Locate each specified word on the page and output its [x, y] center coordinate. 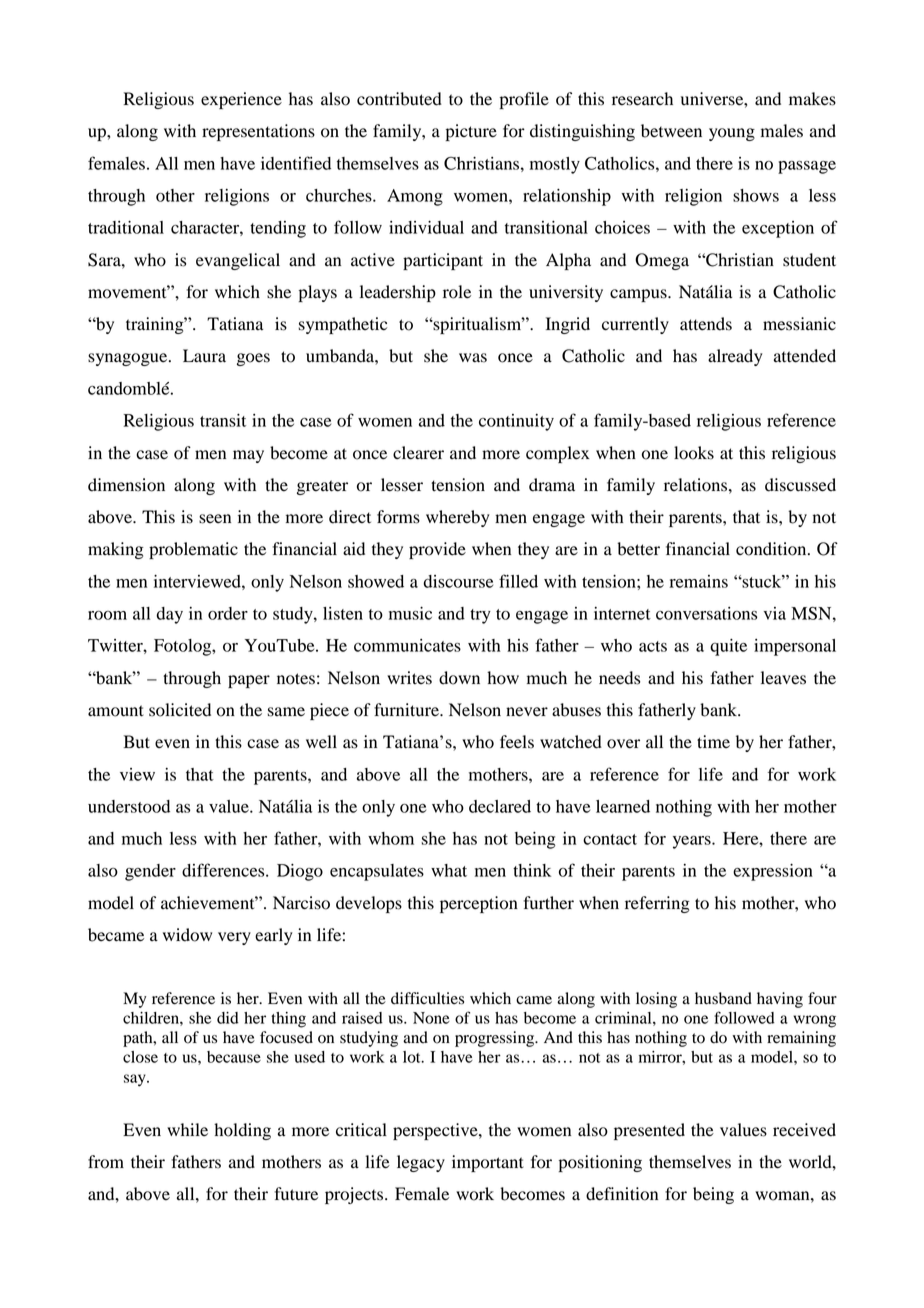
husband [723, 998]
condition [772, 549]
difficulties [427, 998]
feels [517, 742]
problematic [193, 550]
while [187, 1130]
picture [471, 132]
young [732, 134]
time [713, 741]
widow [187, 935]
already [735, 357]
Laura [204, 356]
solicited [180, 710]
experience [241, 100]
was [473, 358]
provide [437, 550]
